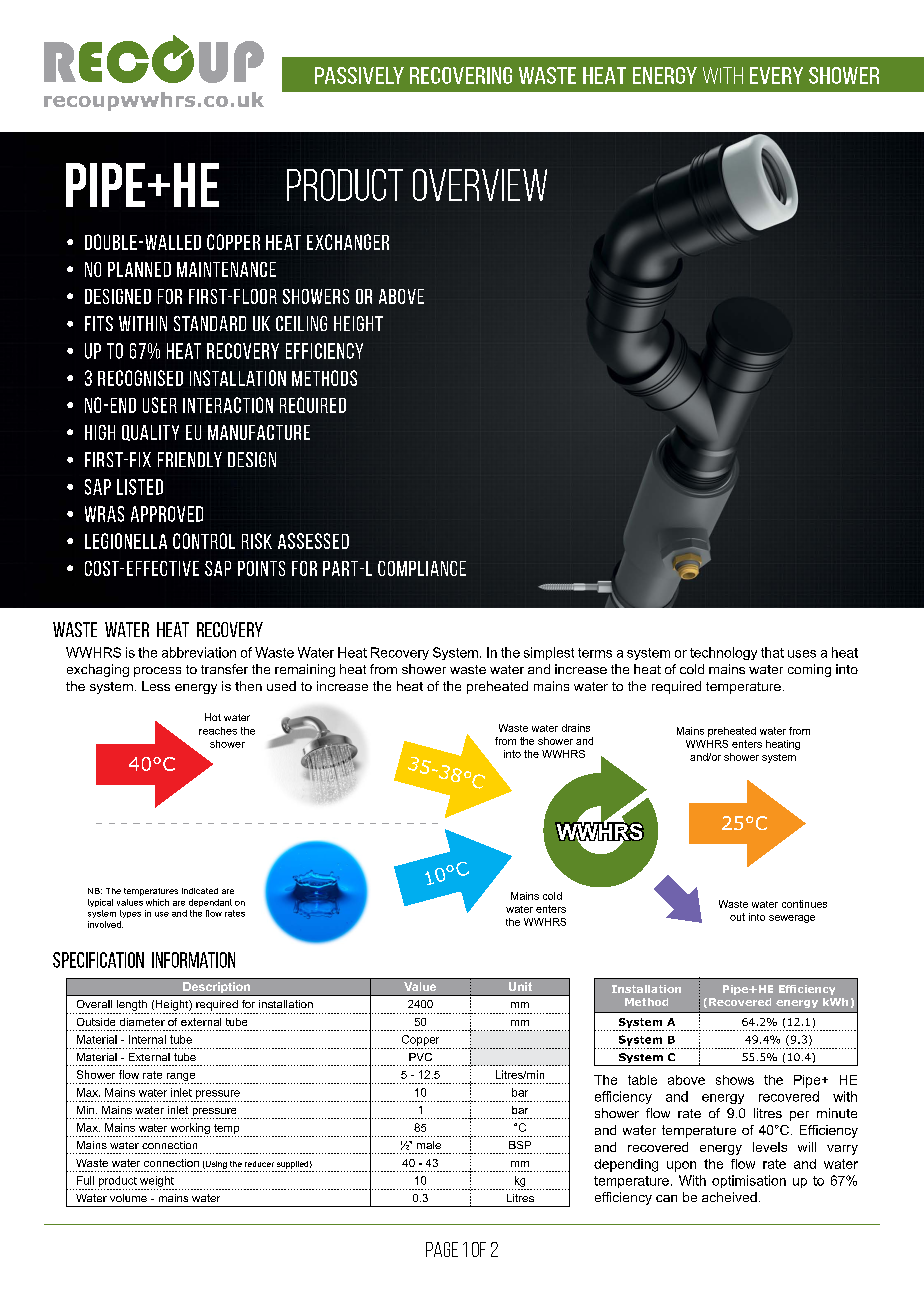 This screenshot has width=924, height=1308. What do you see at coordinates (160, 405) in the screenshot?
I see `user` at bounding box center [160, 405].
